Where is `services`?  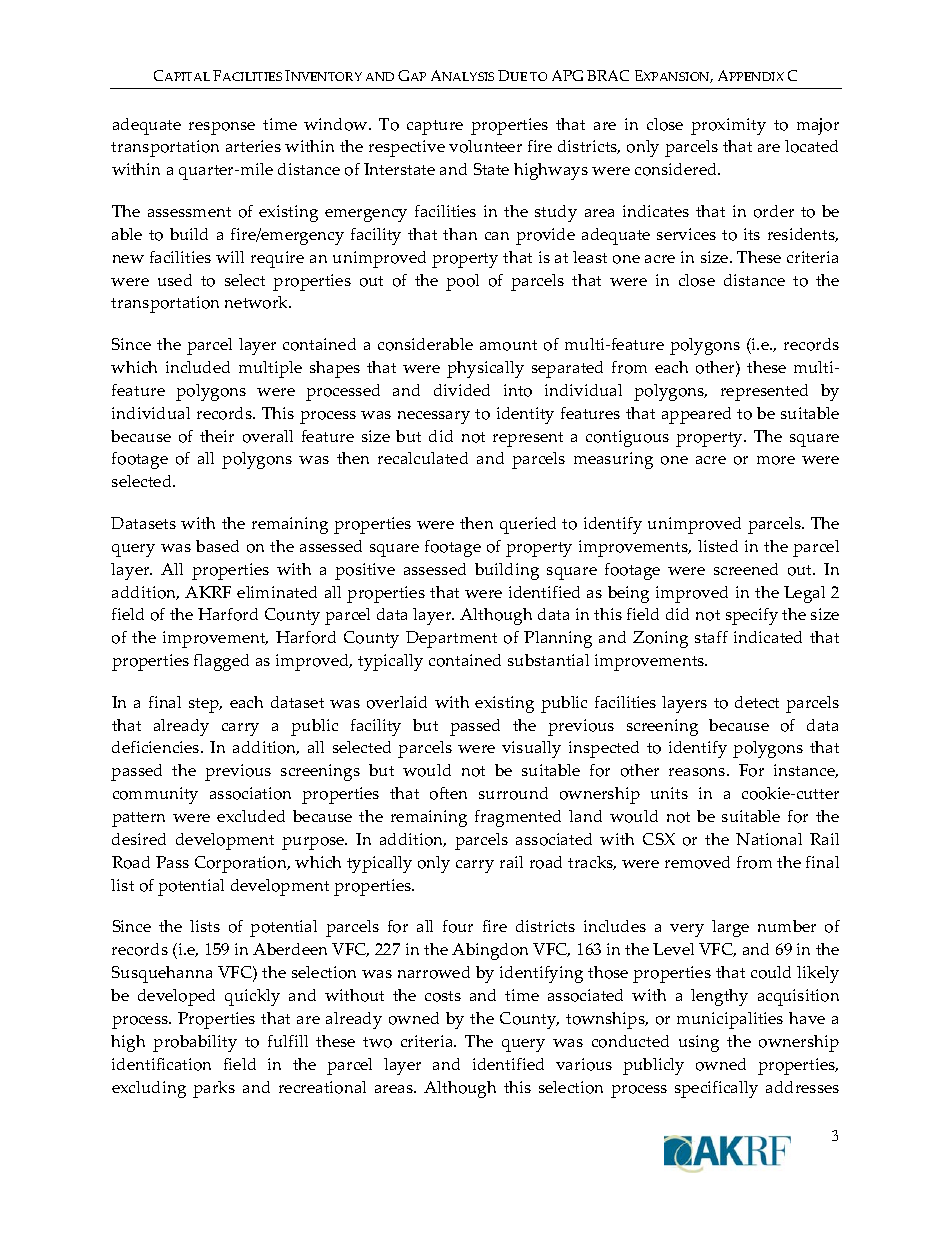 services is located at coordinates (686, 234).
